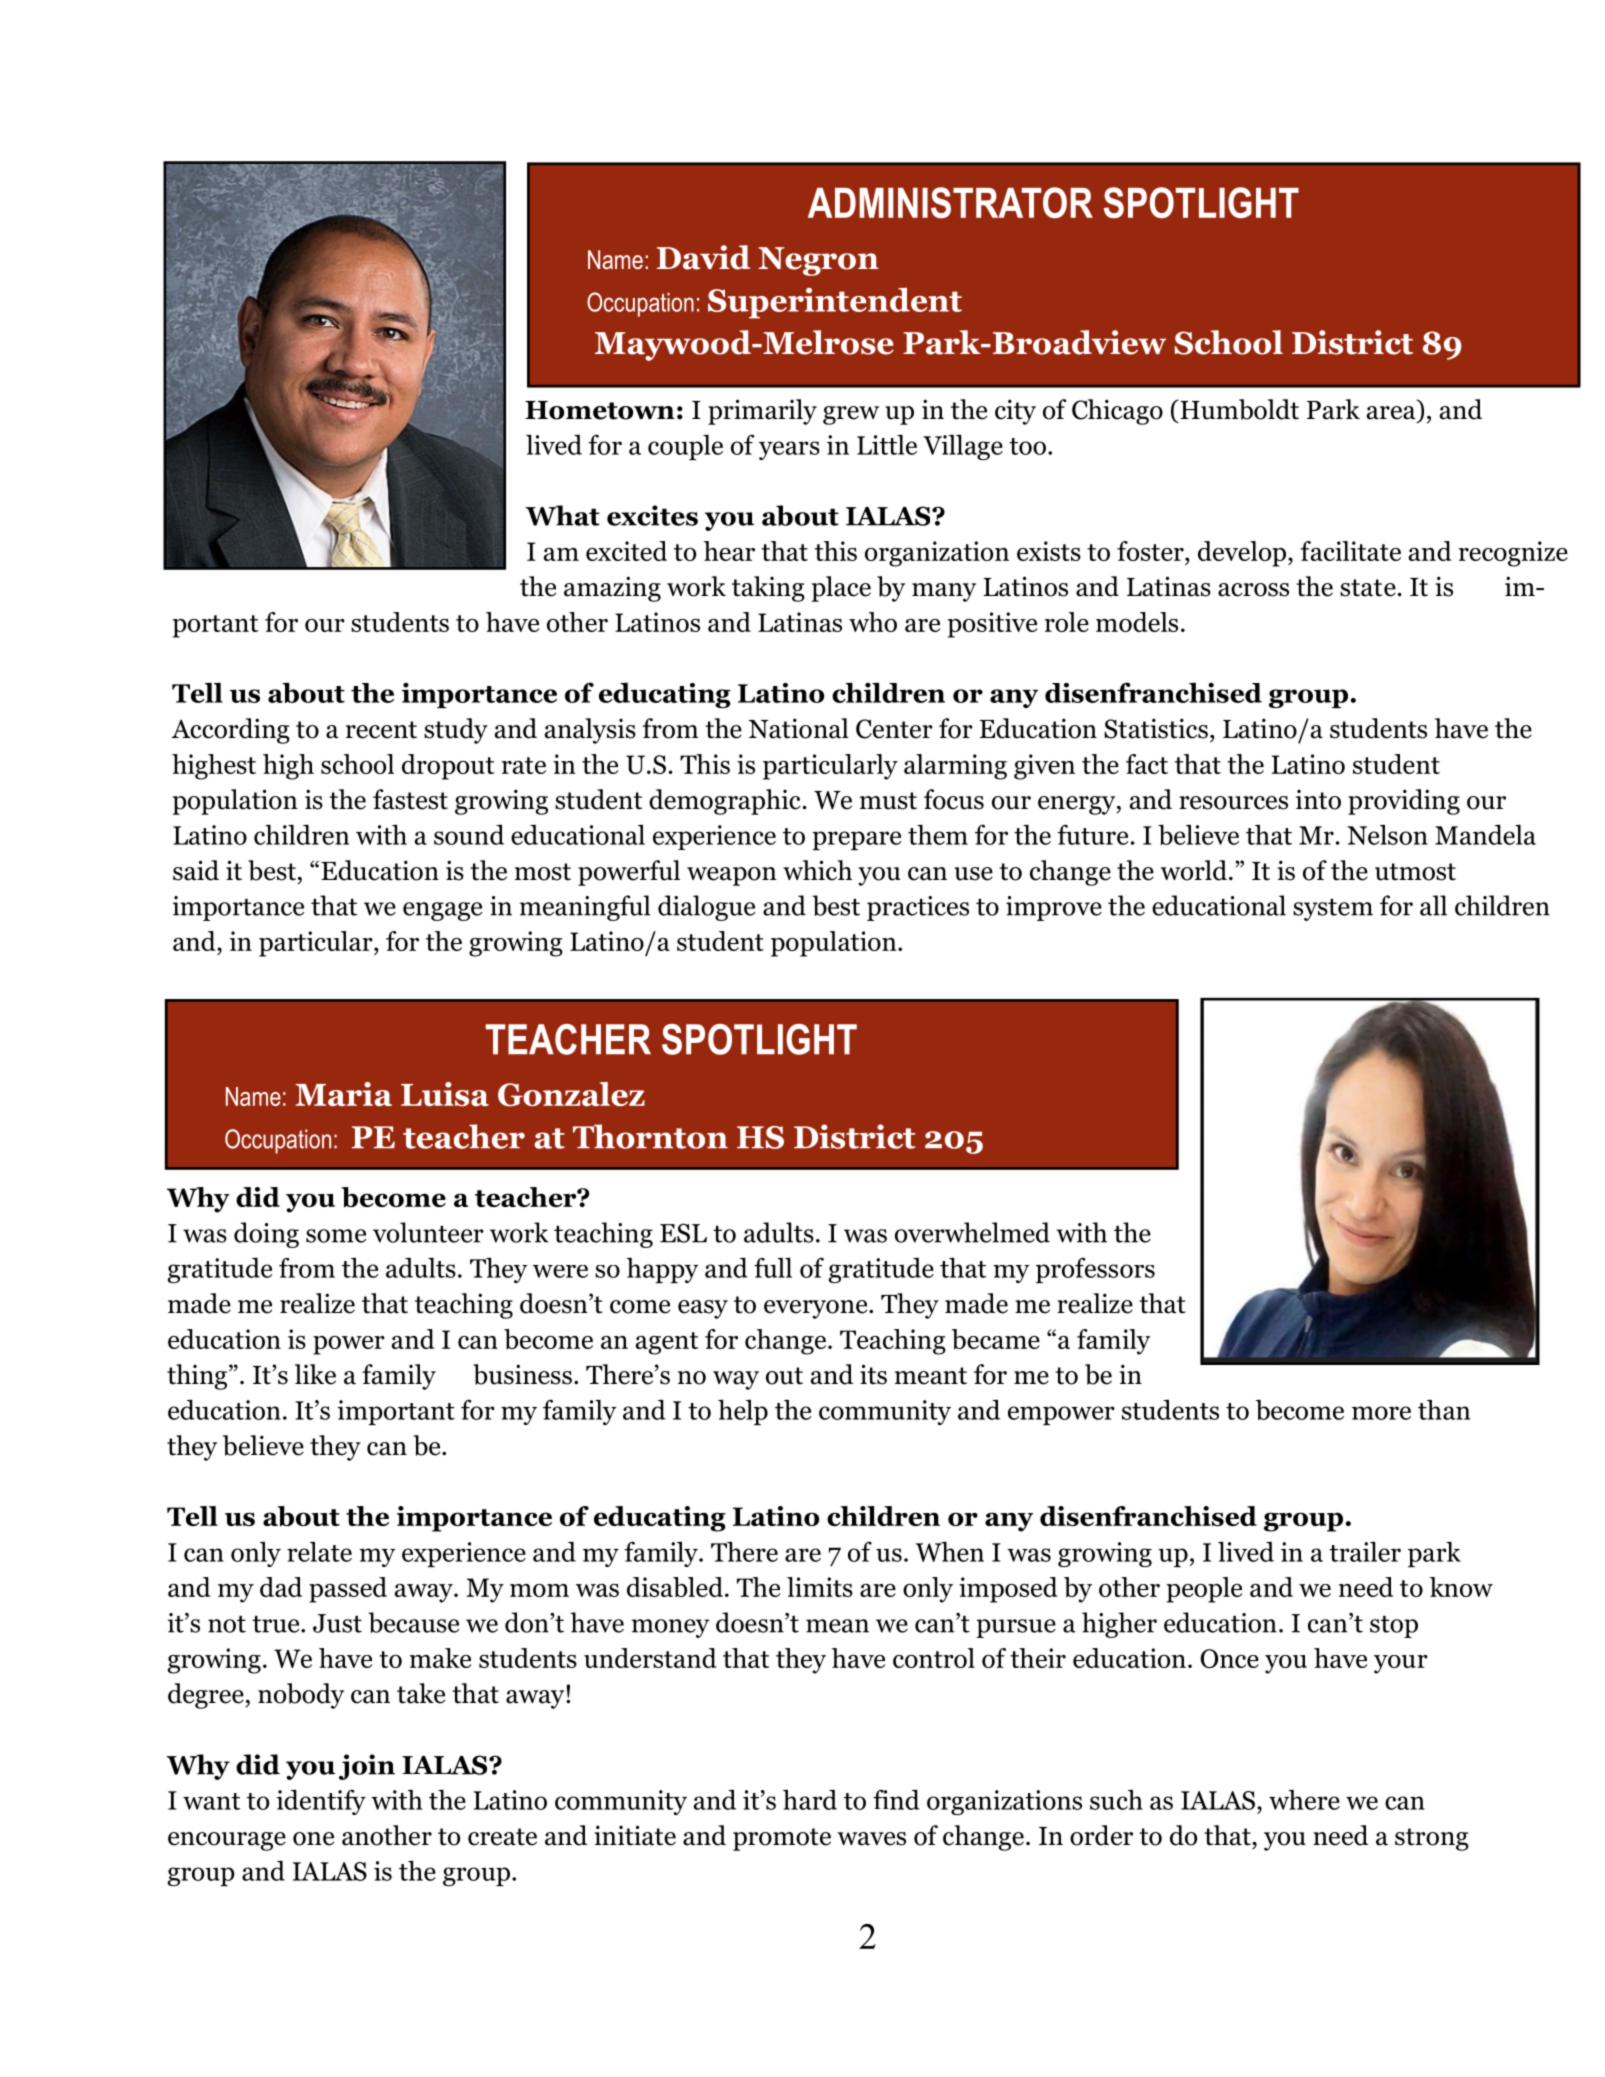 The height and width of the screenshot is (2077, 1605). Describe the element at coordinates (896, 1799) in the screenshot. I see `find` at that location.
